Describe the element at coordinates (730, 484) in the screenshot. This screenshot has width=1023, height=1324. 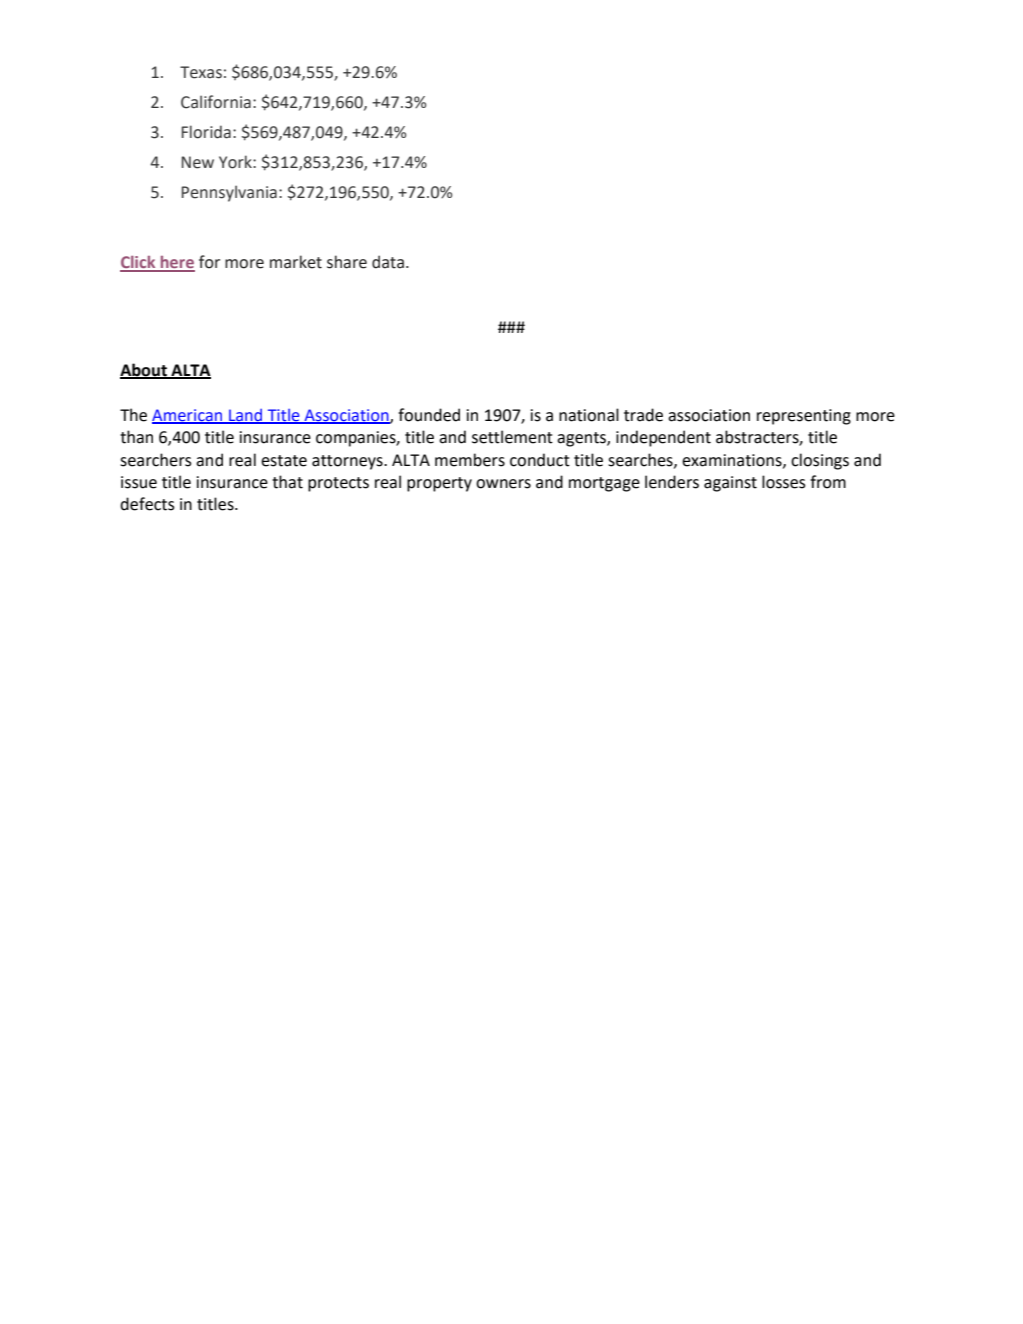
I see `against` at that location.
